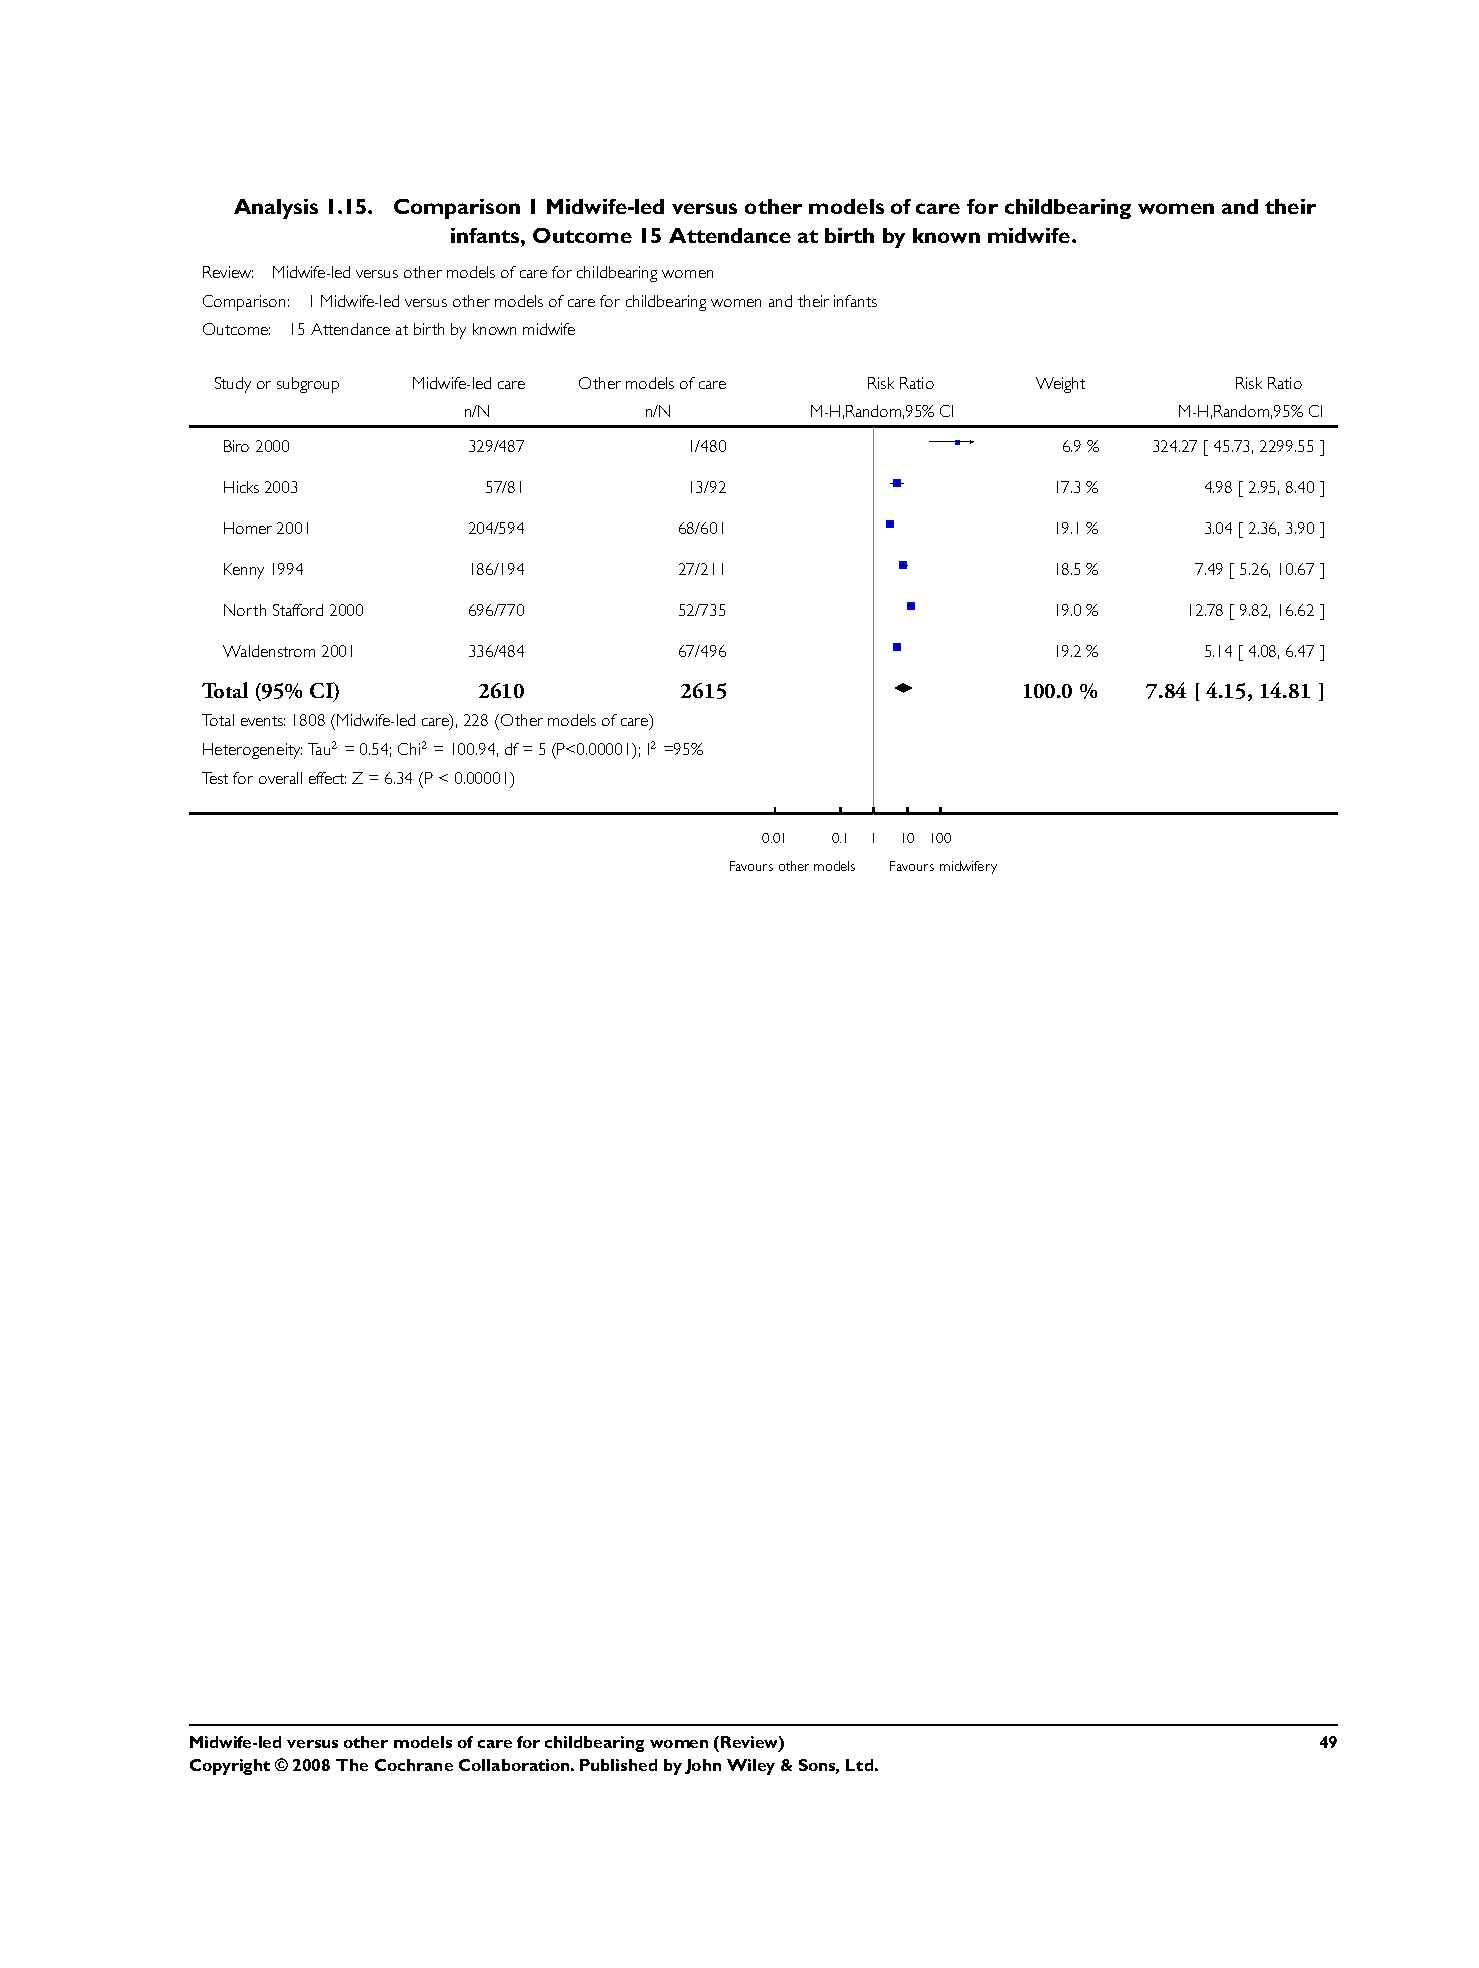 This page has width=1479, height=1968. Describe the element at coordinates (230, 1767) in the page. I see `Copyright` at that location.
